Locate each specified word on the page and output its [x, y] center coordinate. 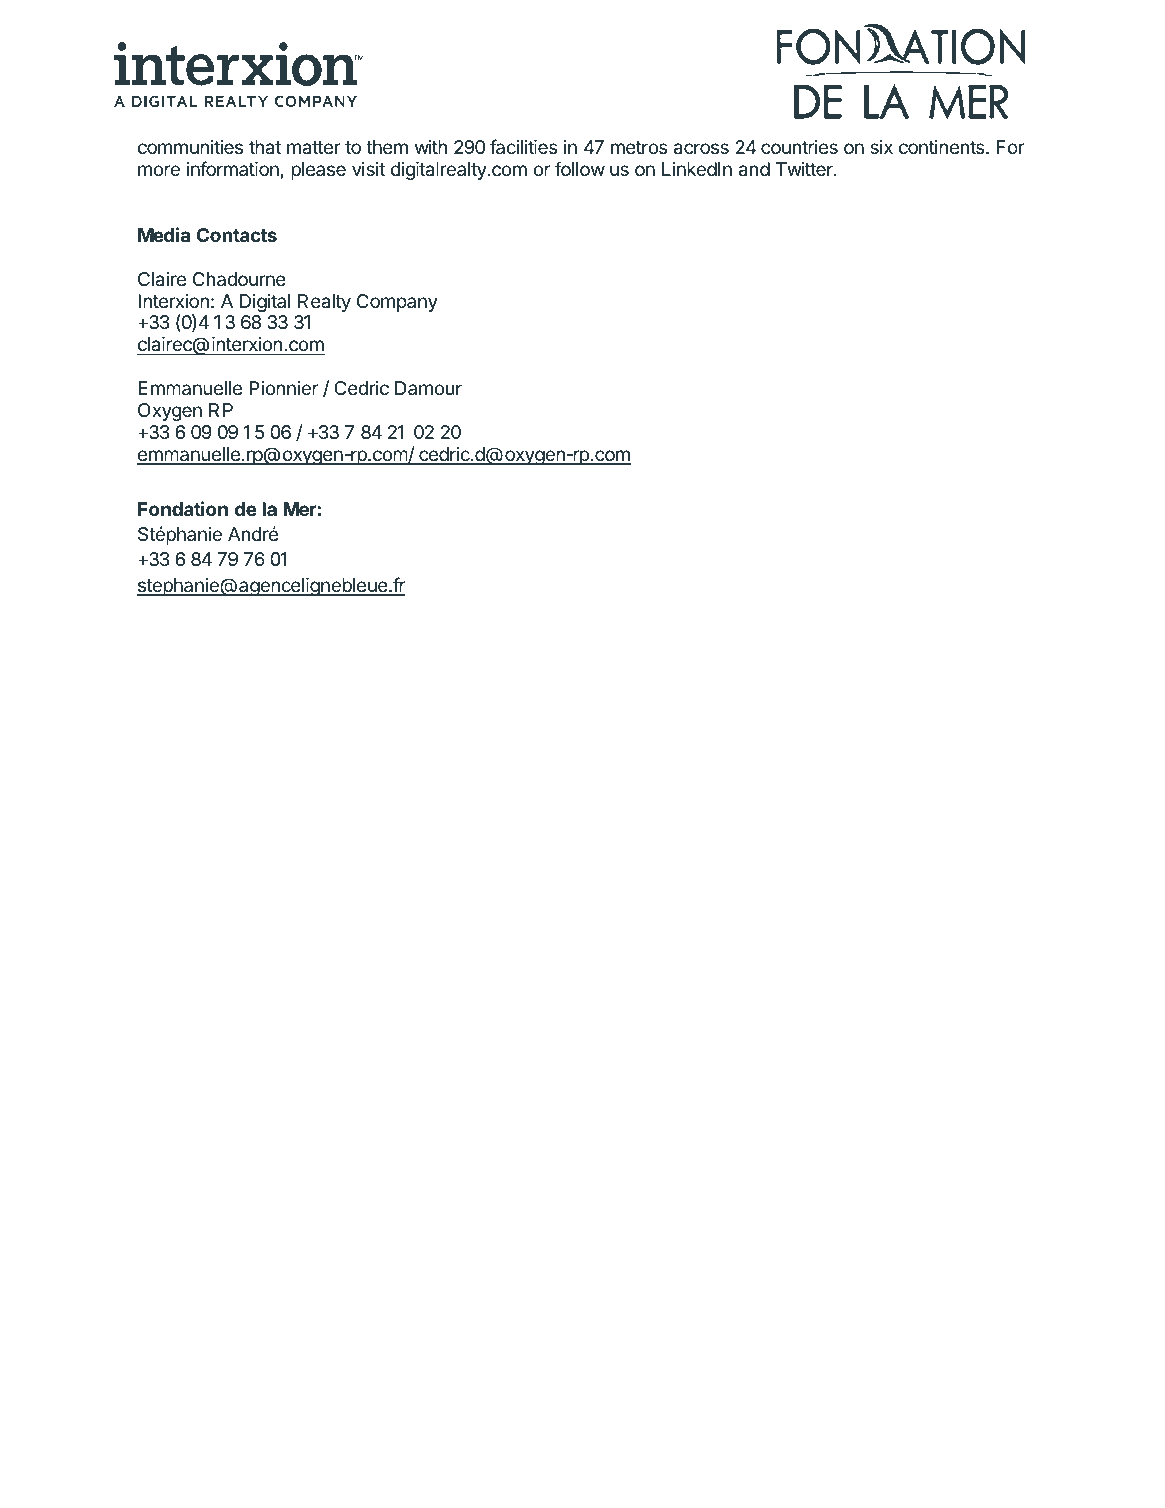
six [881, 147]
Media [164, 234]
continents [943, 147]
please [318, 171]
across [701, 149]
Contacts [237, 235]
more [159, 170]
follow [580, 168]
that [265, 147]
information [233, 168]
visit [368, 169]
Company [397, 303]
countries [799, 147]
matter [314, 147]
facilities [524, 147]
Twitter [805, 169]
